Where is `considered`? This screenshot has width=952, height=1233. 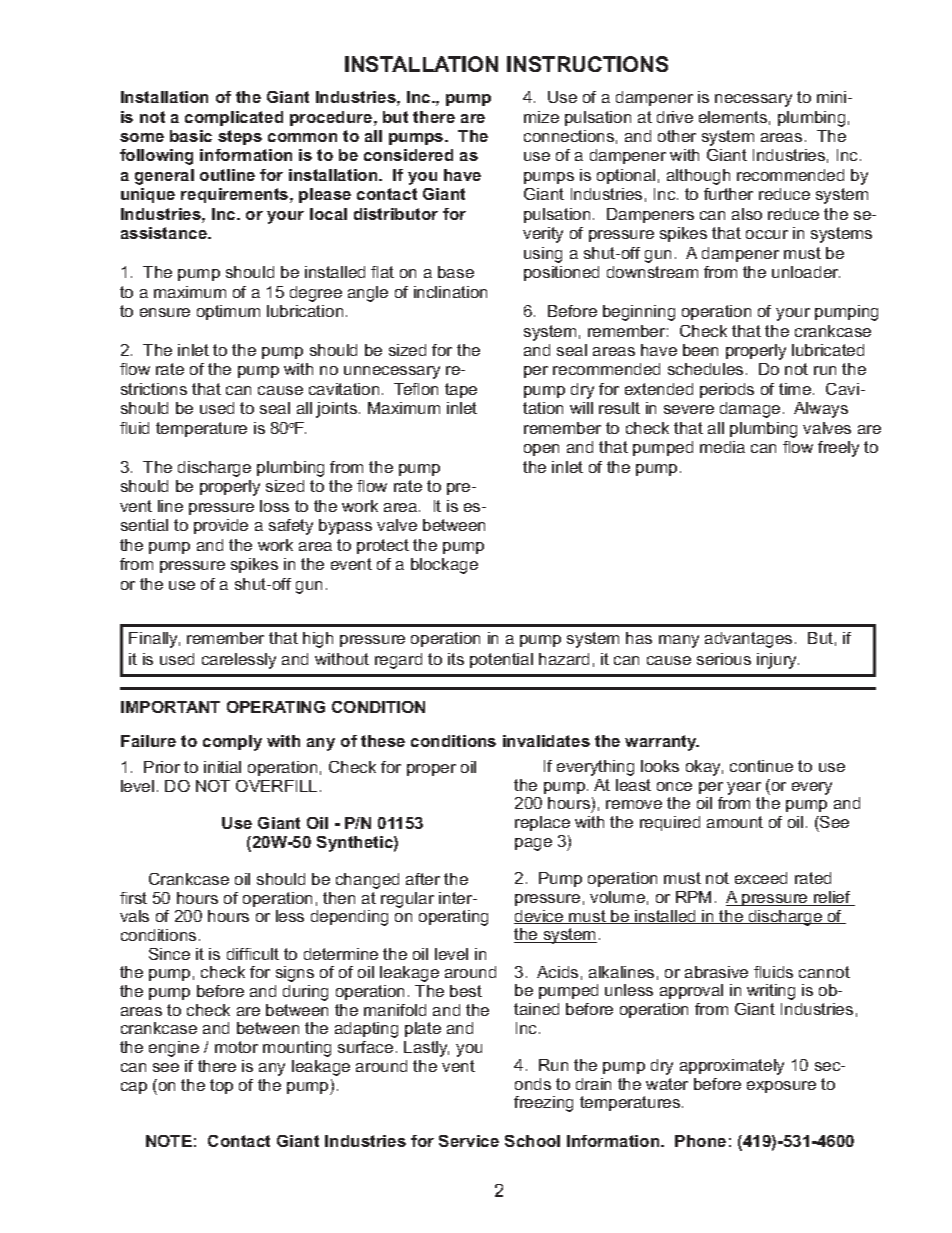
considered is located at coordinates (408, 155).
